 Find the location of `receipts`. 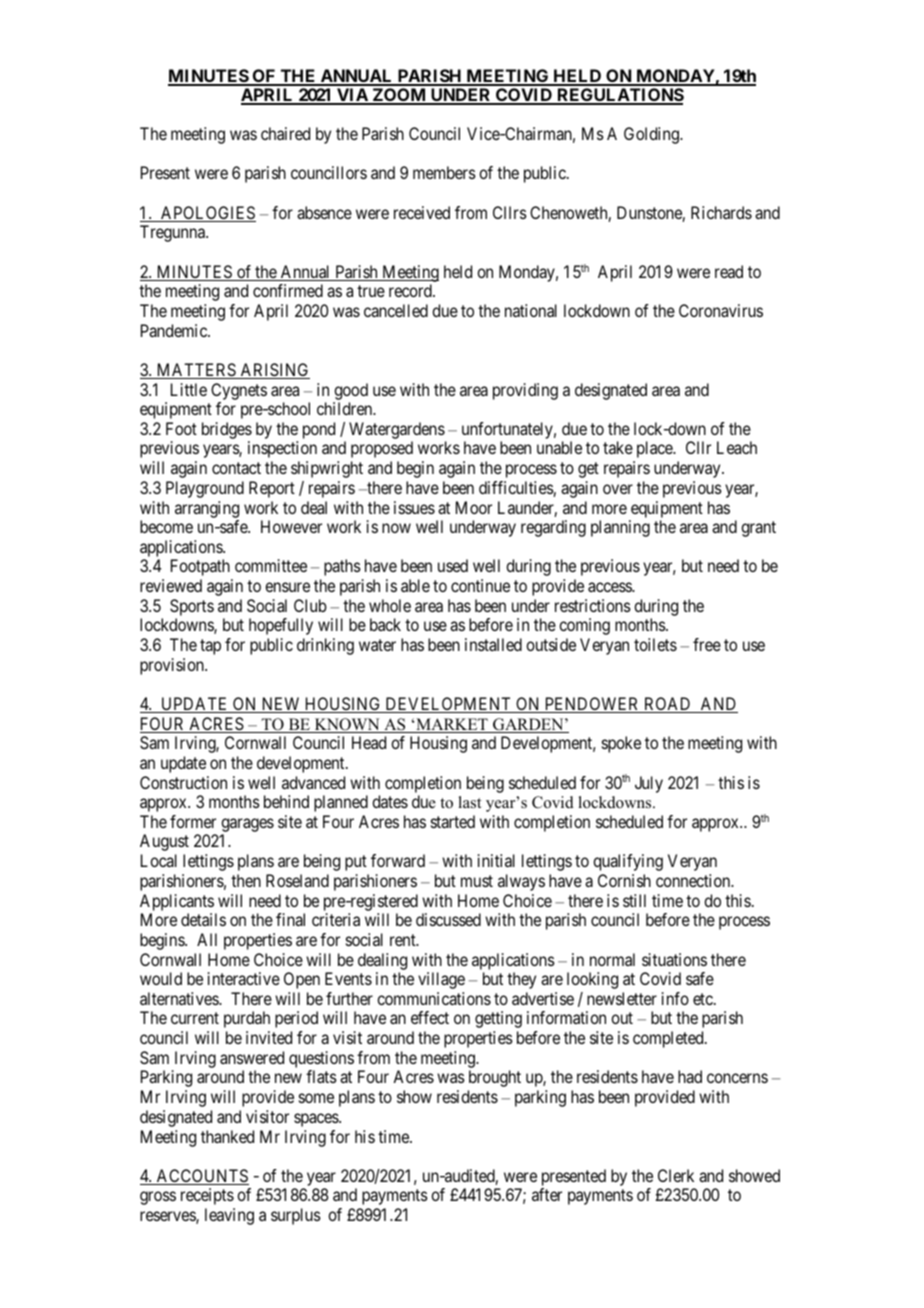

receipts is located at coordinates (207, 1196).
